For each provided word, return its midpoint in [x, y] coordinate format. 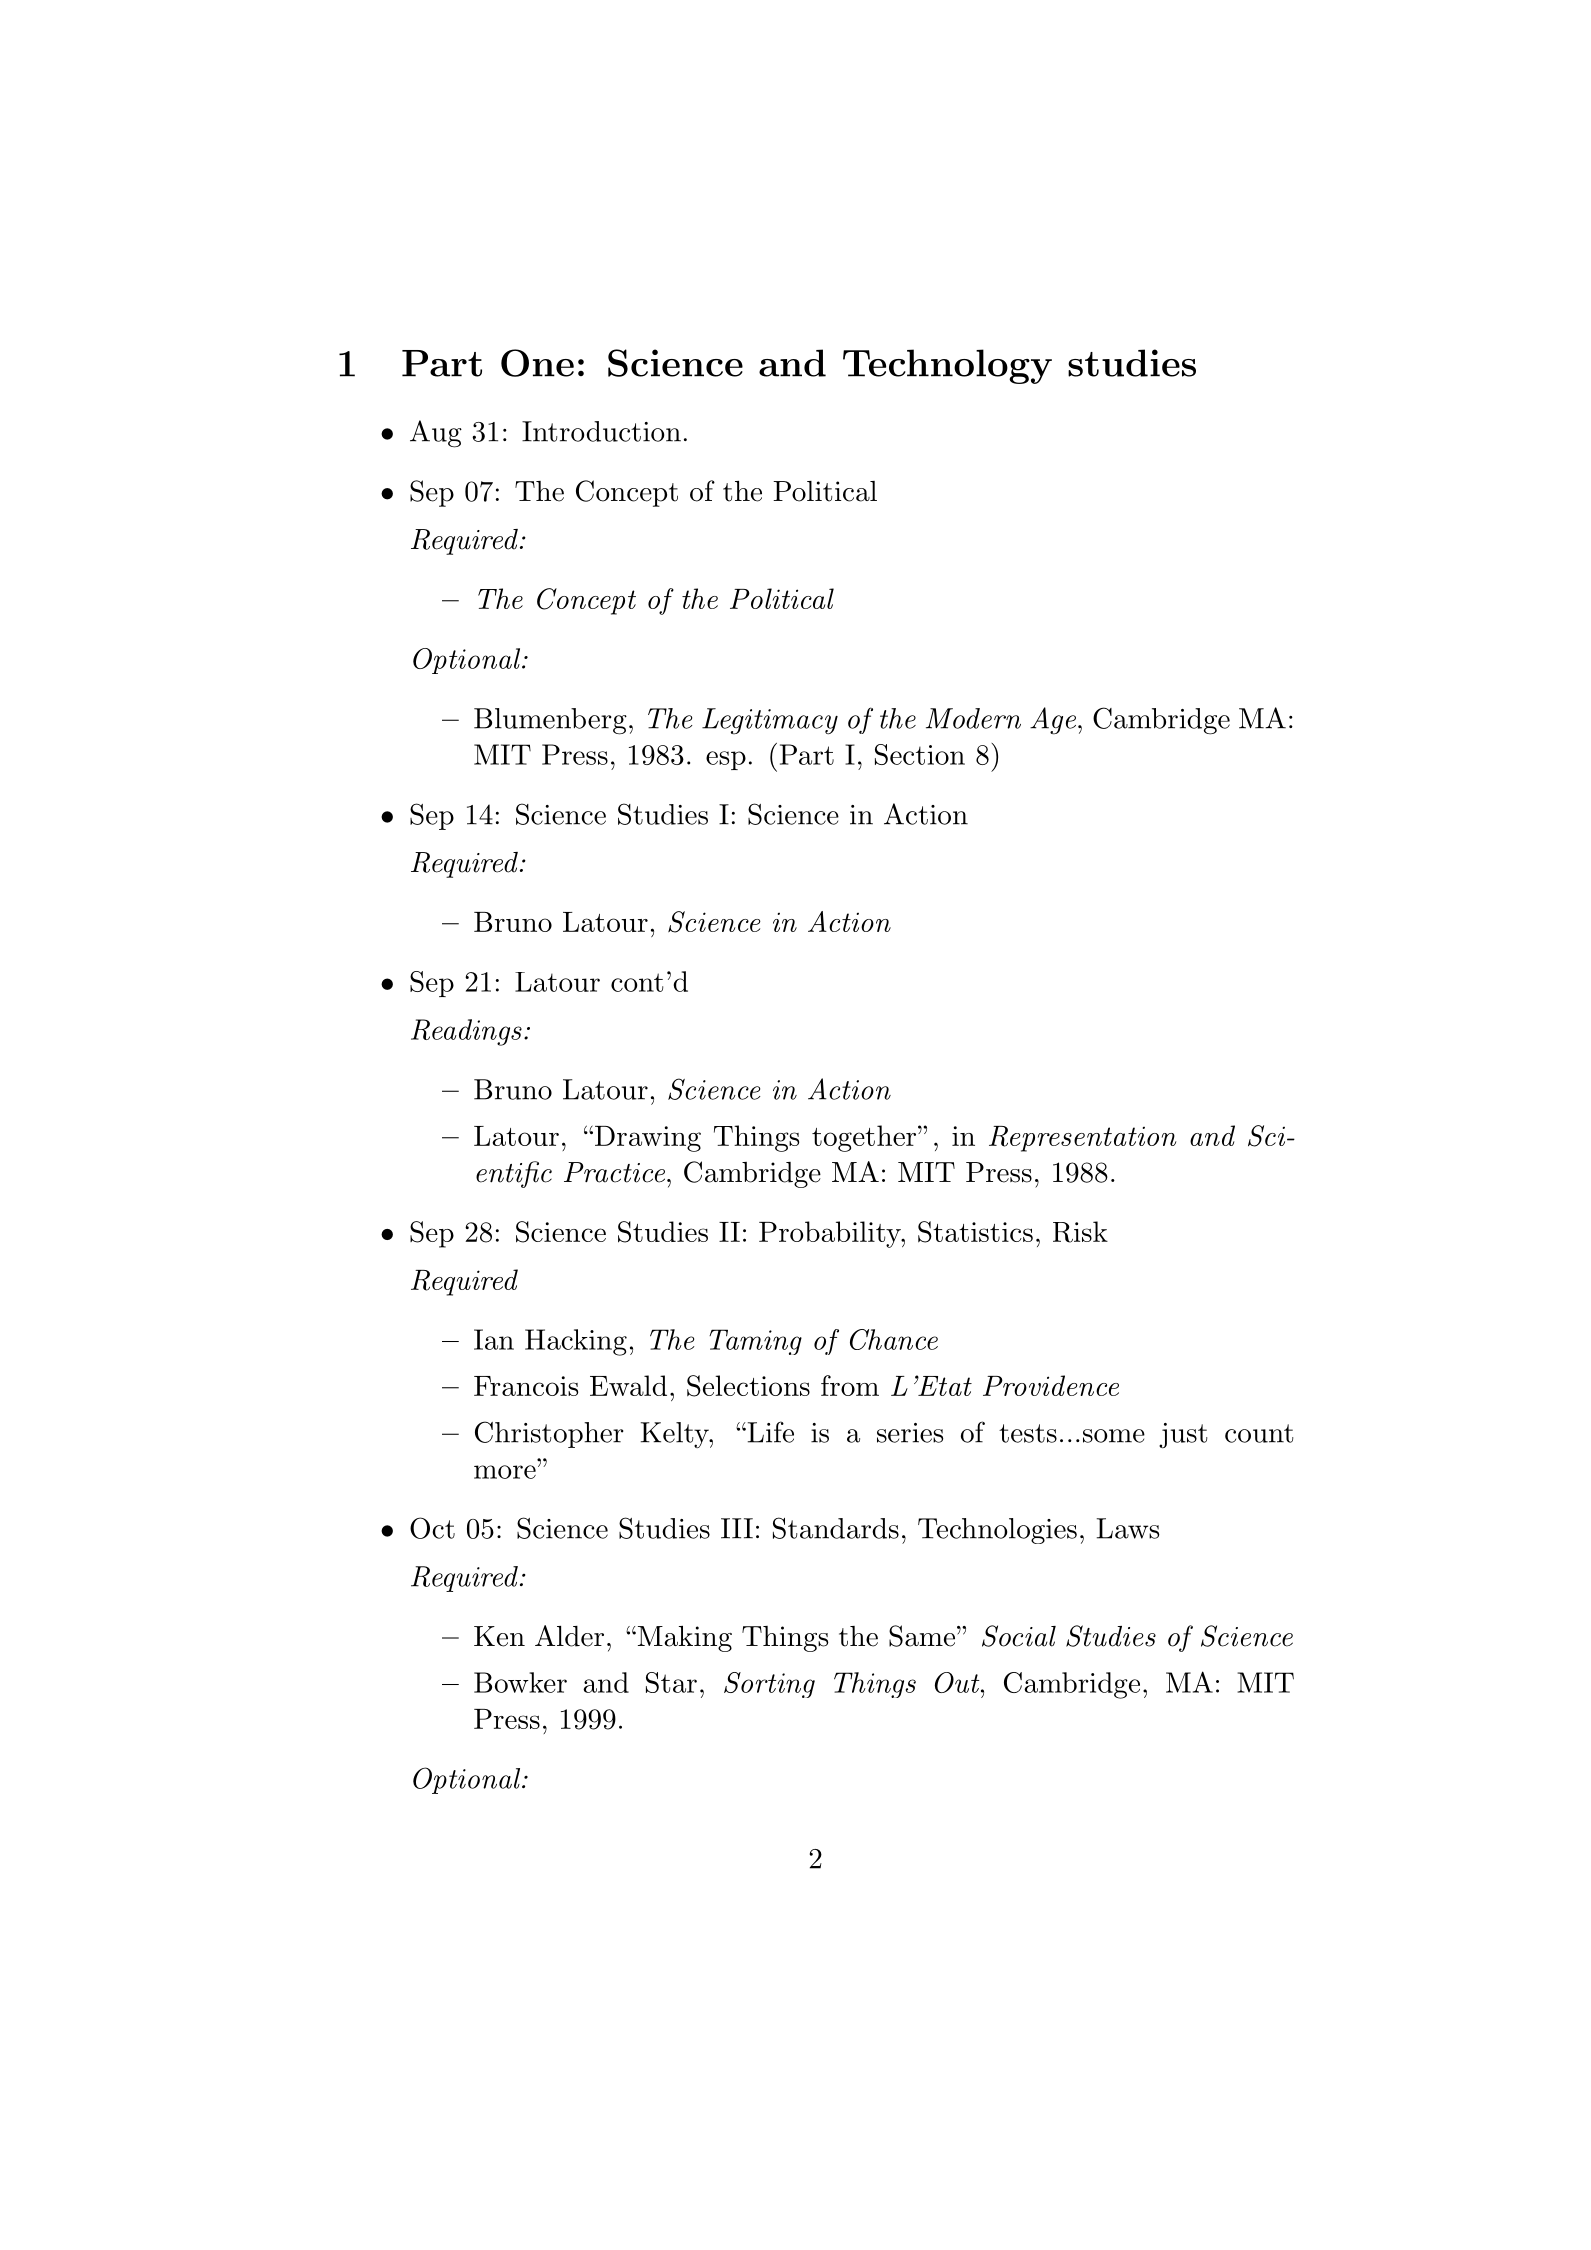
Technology [947, 366]
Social [1019, 1636]
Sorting [769, 1685]
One [537, 363]
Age [1054, 721]
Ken [499, 1636]
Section [920, 754]
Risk [1080, 1232]
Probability [831, 1234]
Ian [494, 1339]
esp [726, 760]
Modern [973, 718]
